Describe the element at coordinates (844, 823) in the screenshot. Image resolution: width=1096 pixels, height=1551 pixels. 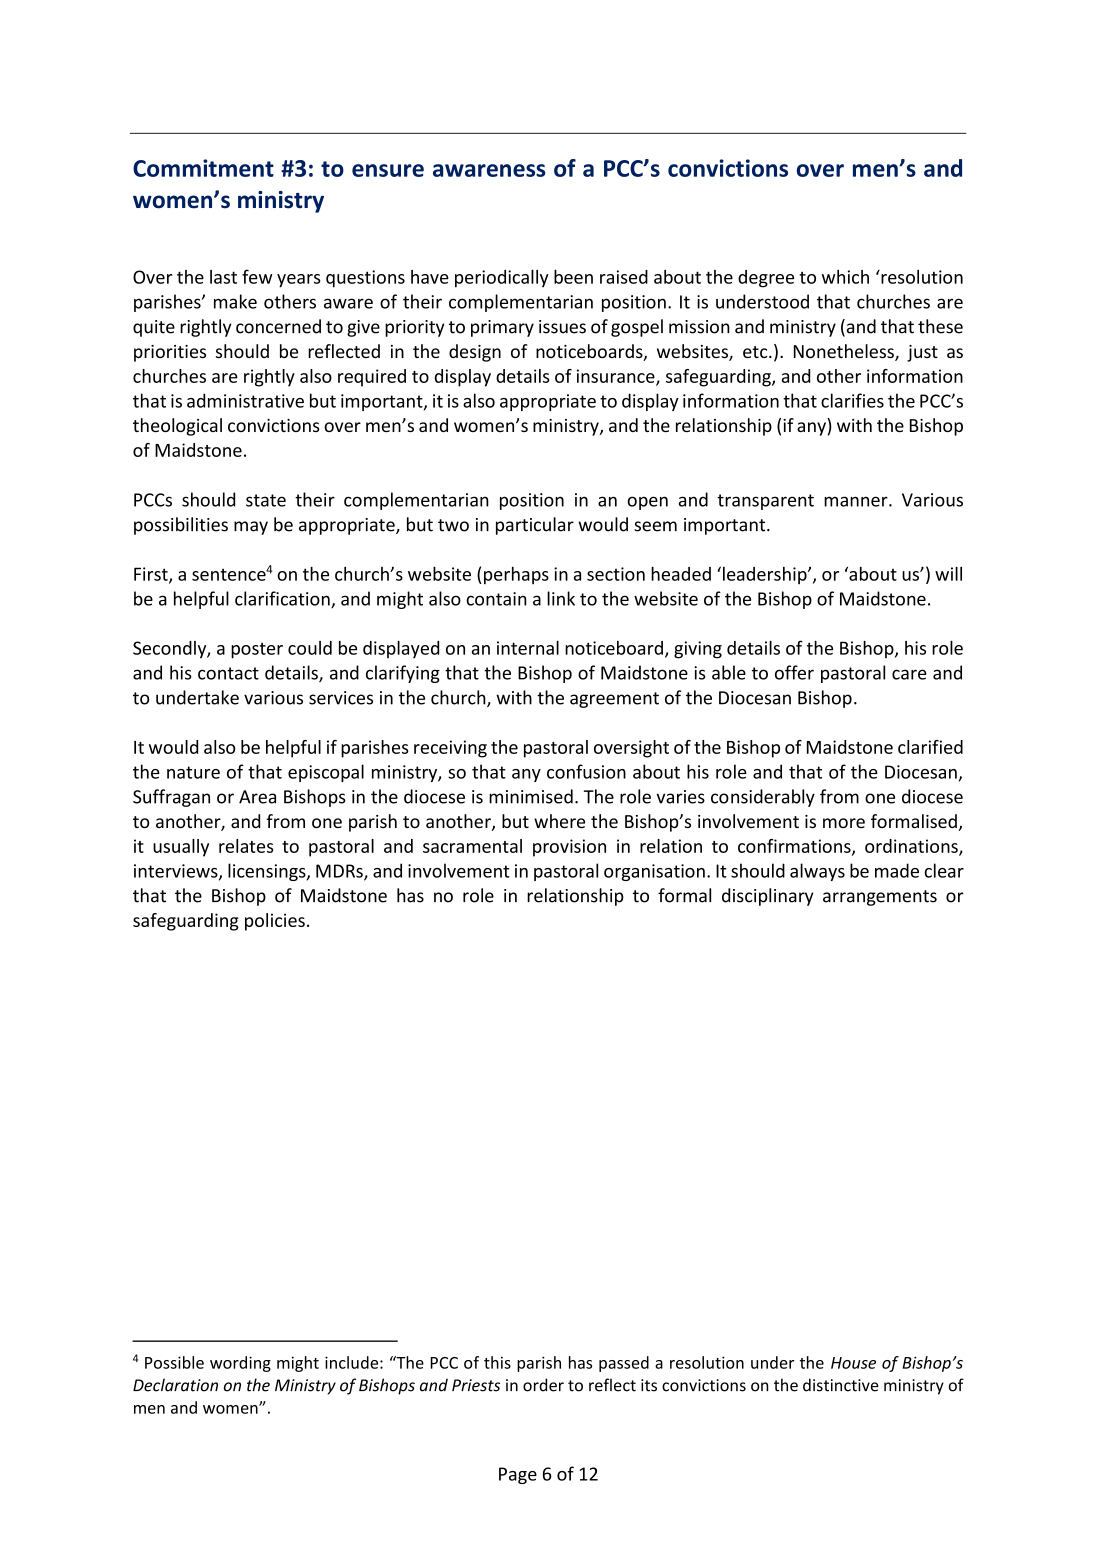
I see `more` at that location.
